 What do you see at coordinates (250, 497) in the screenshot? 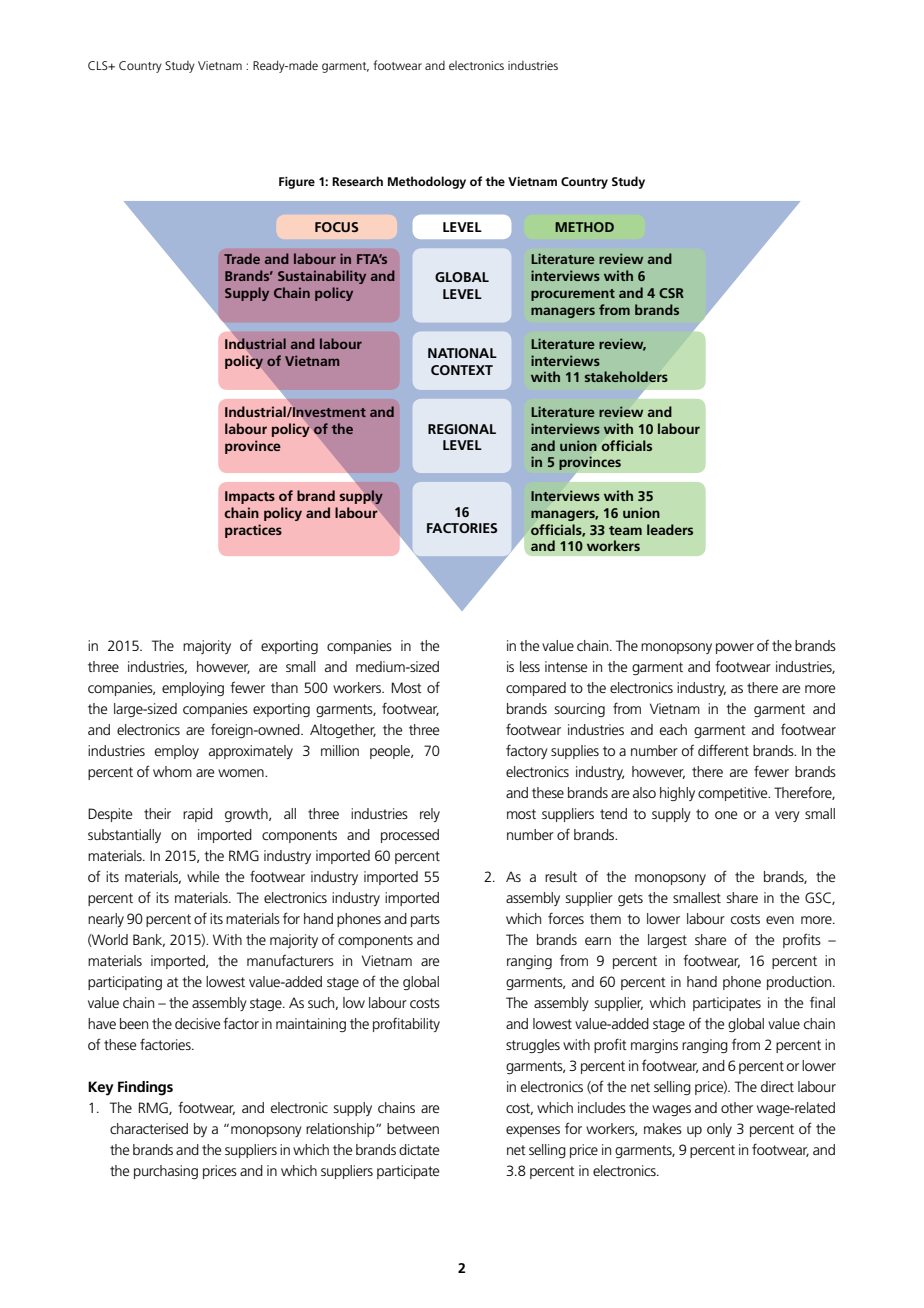
I see `Impacts` at bounding box center [250, 497].
